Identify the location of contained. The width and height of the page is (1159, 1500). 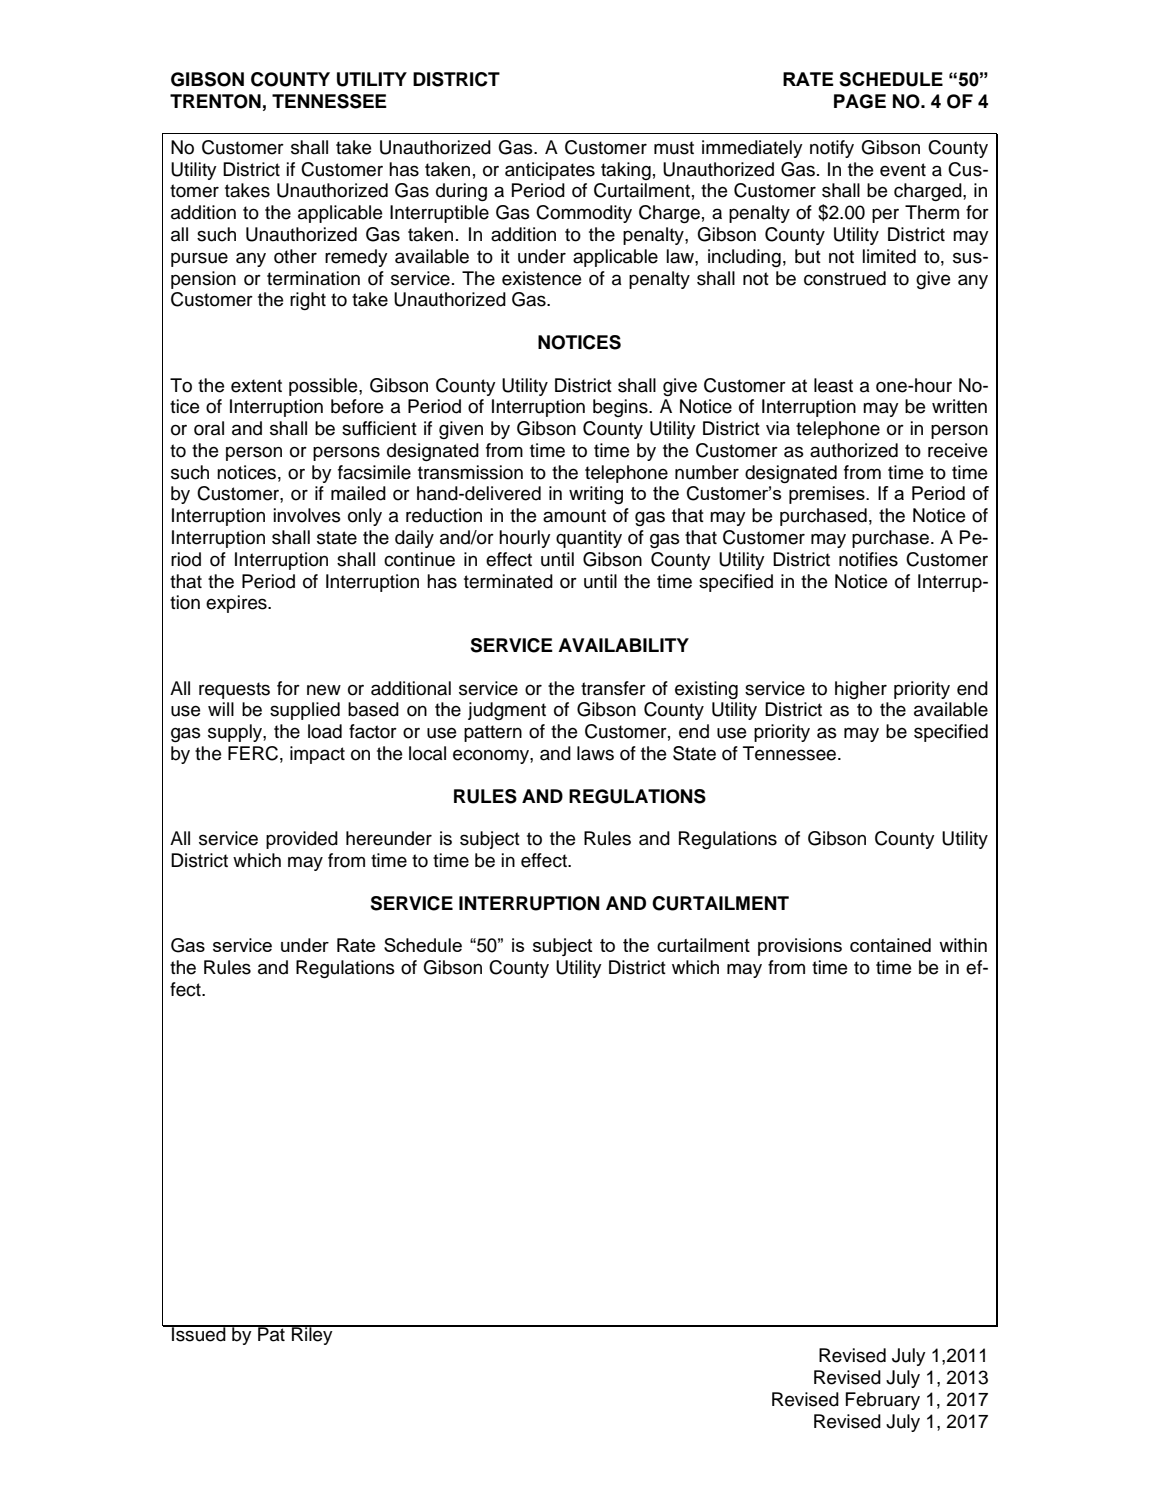
(890, 945).
